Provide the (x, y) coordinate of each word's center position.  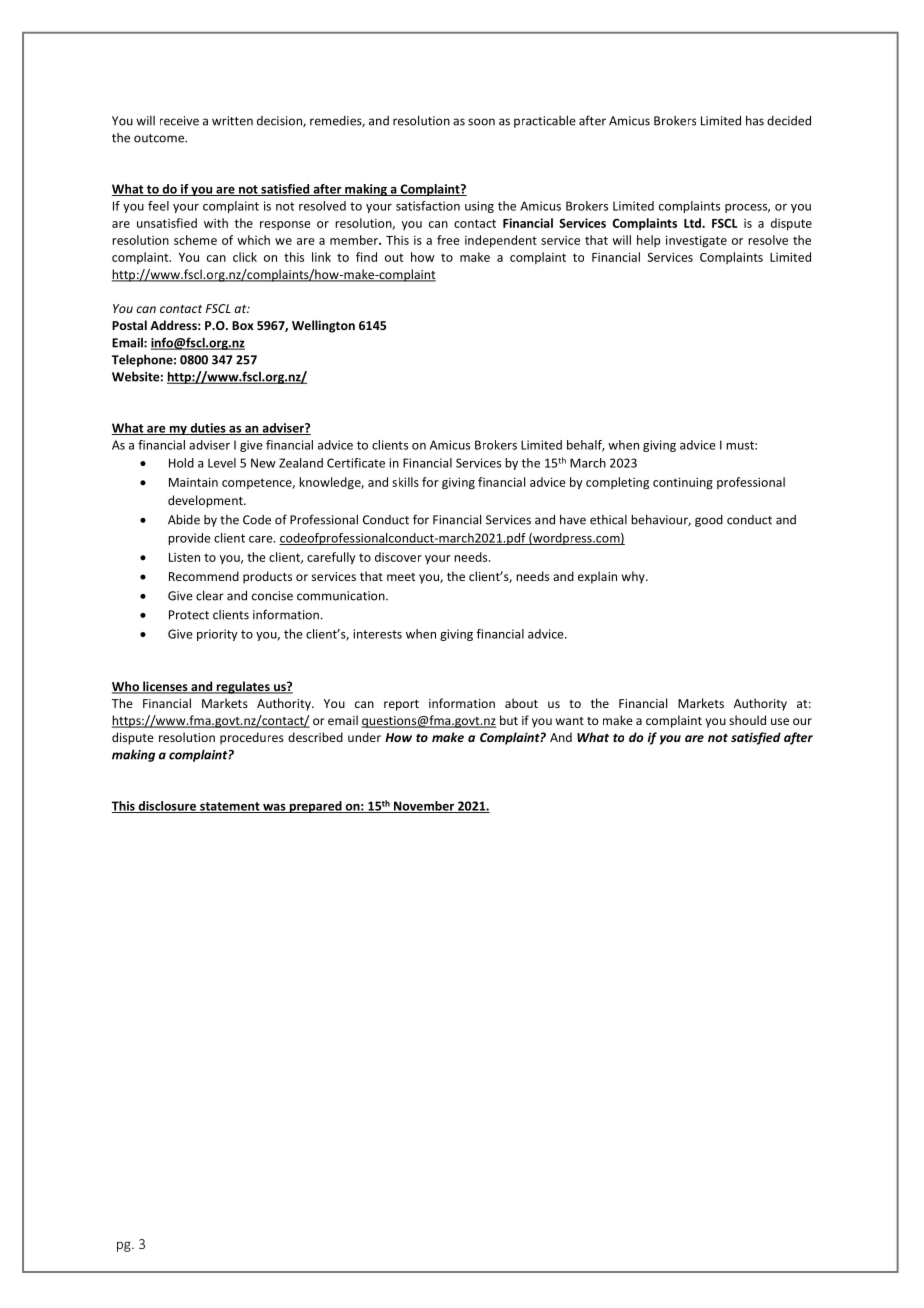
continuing (683, 483)
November (424, 807)
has (755, 120)
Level (222, 463)
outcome (160, 138)
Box (243, 325)
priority (217, 635)
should (747, 720)
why (634, 577)
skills (405, 482)
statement (230, 807)
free (448, 240)
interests (377, 634)
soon (481, 122)
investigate (696, 241)
